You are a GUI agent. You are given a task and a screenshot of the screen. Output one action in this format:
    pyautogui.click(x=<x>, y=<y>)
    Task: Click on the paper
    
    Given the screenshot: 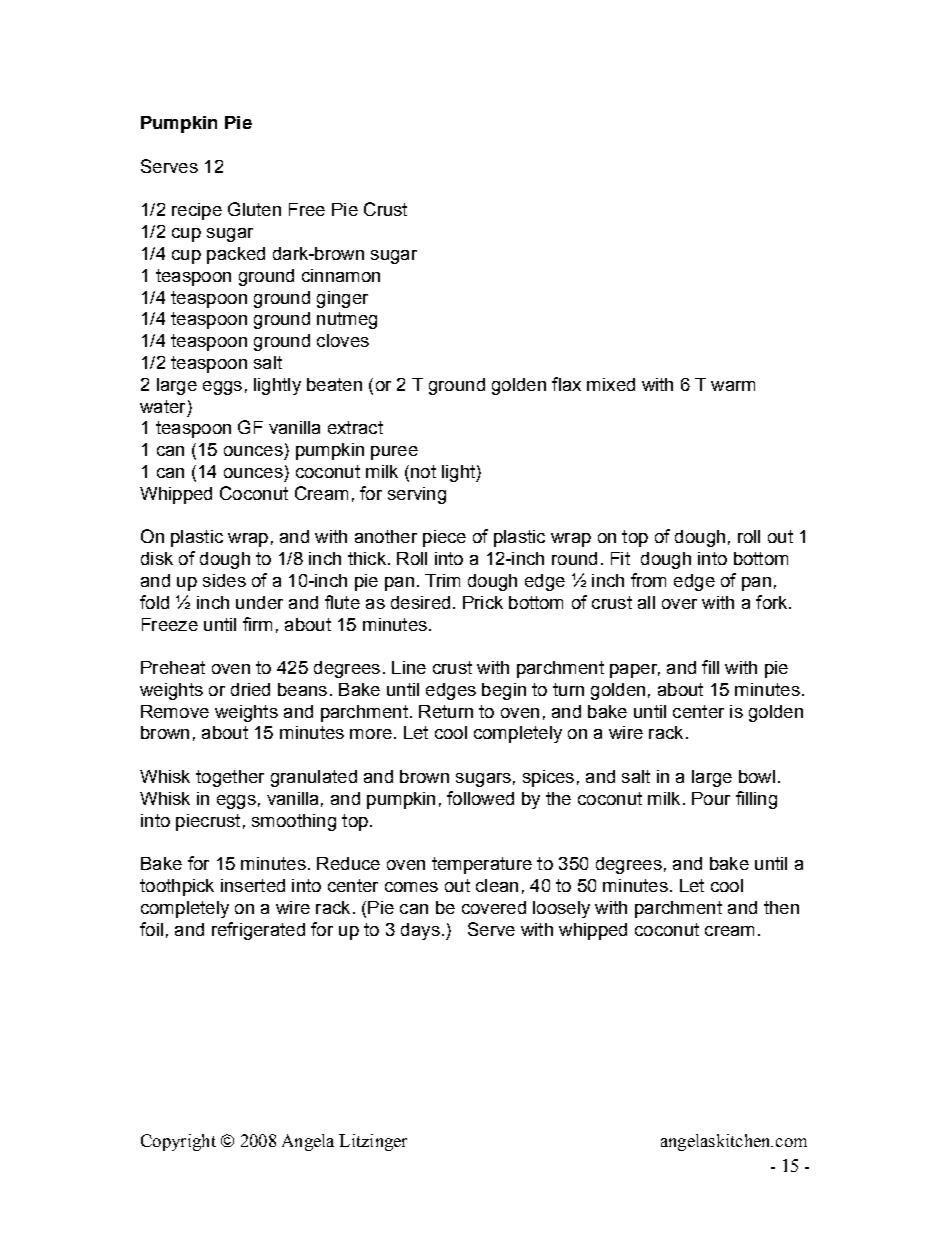 What is the action you would take?
    pyautogui.click(x=635, y=671)
